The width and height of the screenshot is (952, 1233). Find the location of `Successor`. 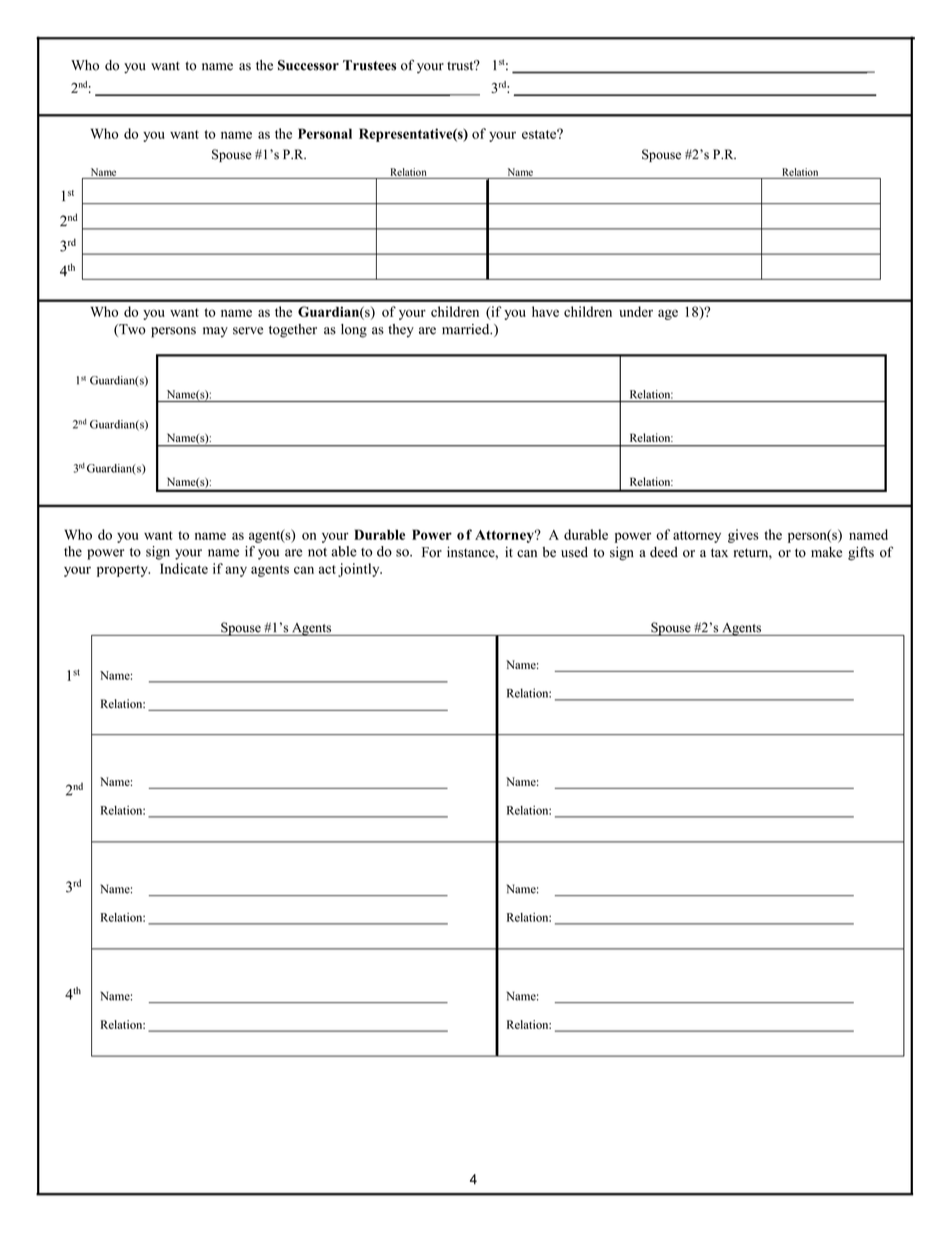

Successor is located at coordinates (308, 65).
